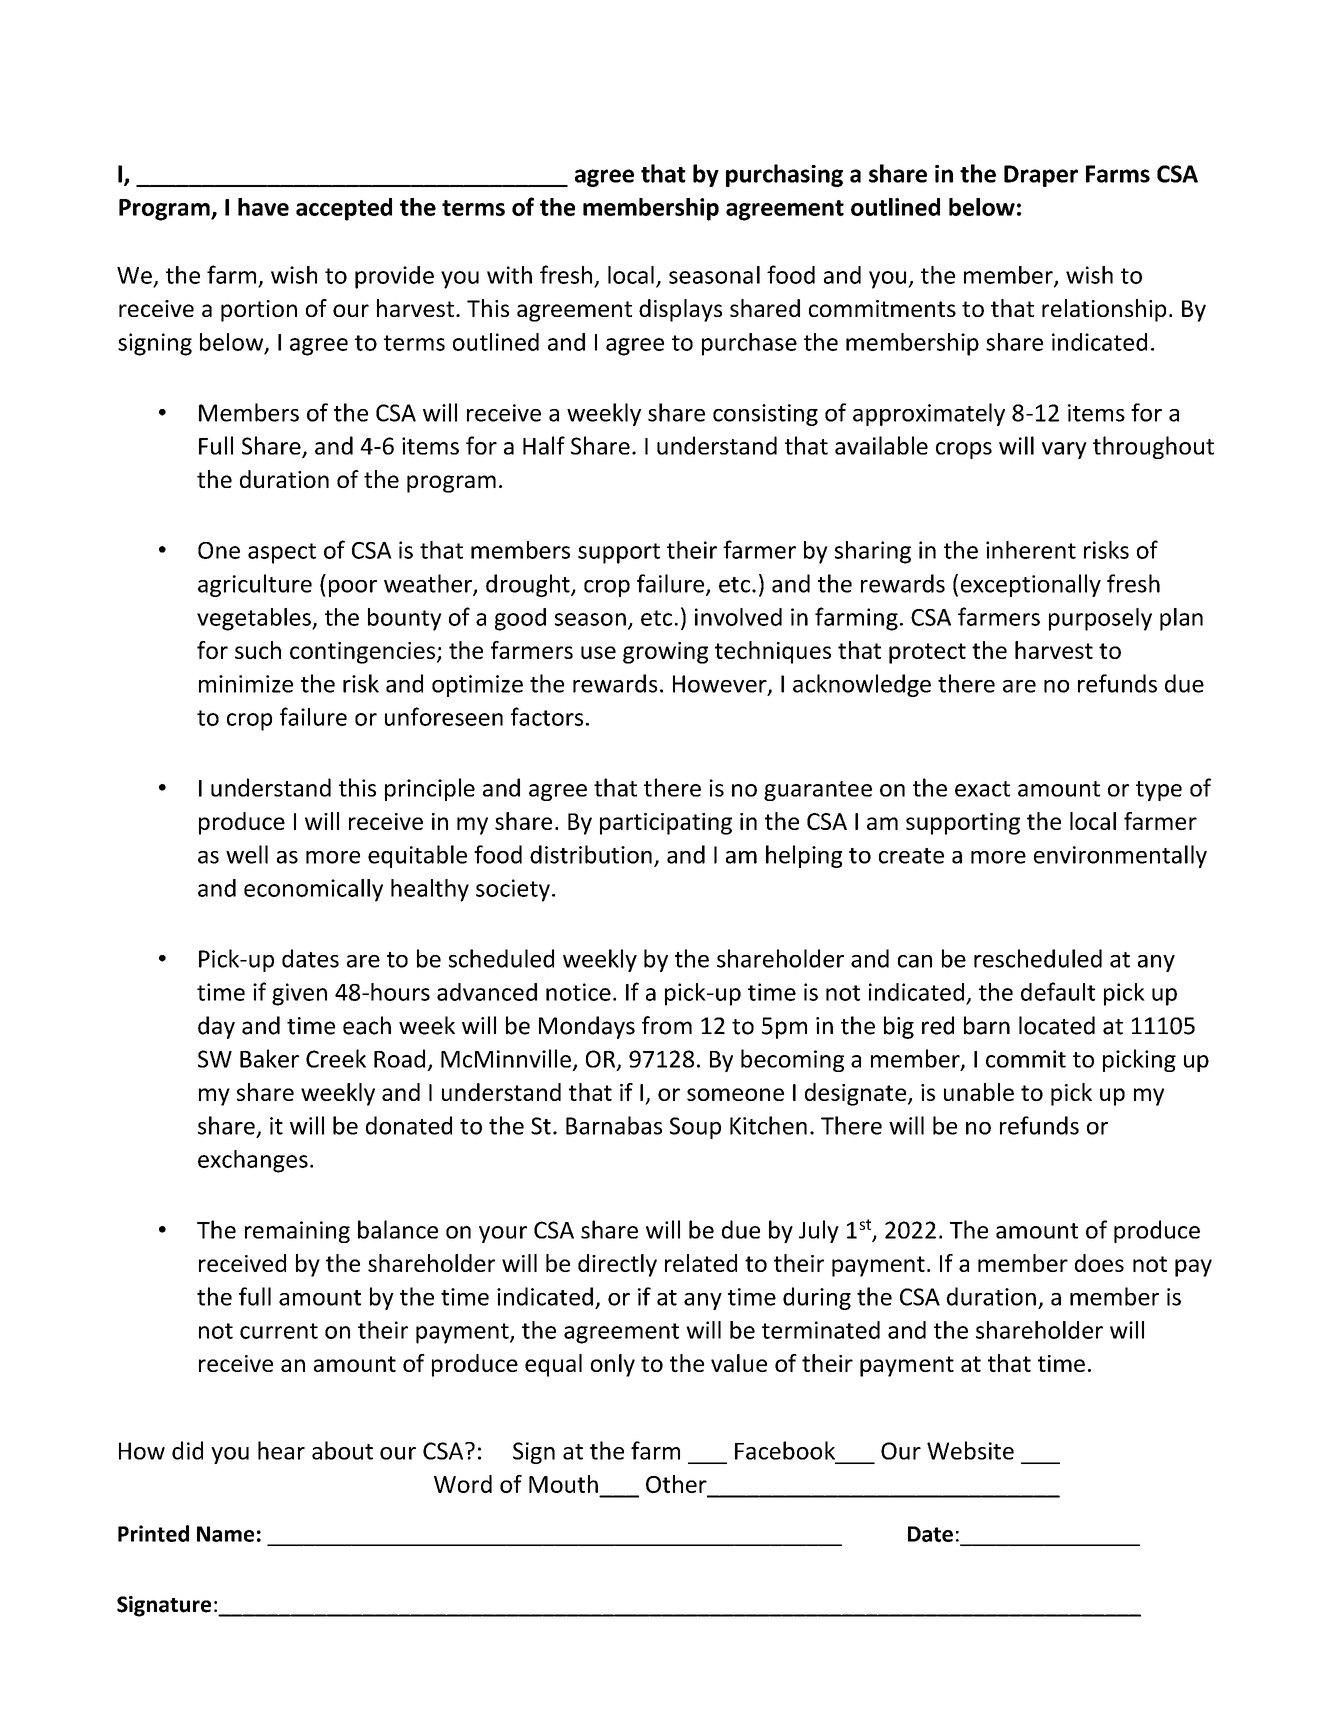 The height and width of the page is (1733, 1339). I want to click on Website, so click(970, 1450).
